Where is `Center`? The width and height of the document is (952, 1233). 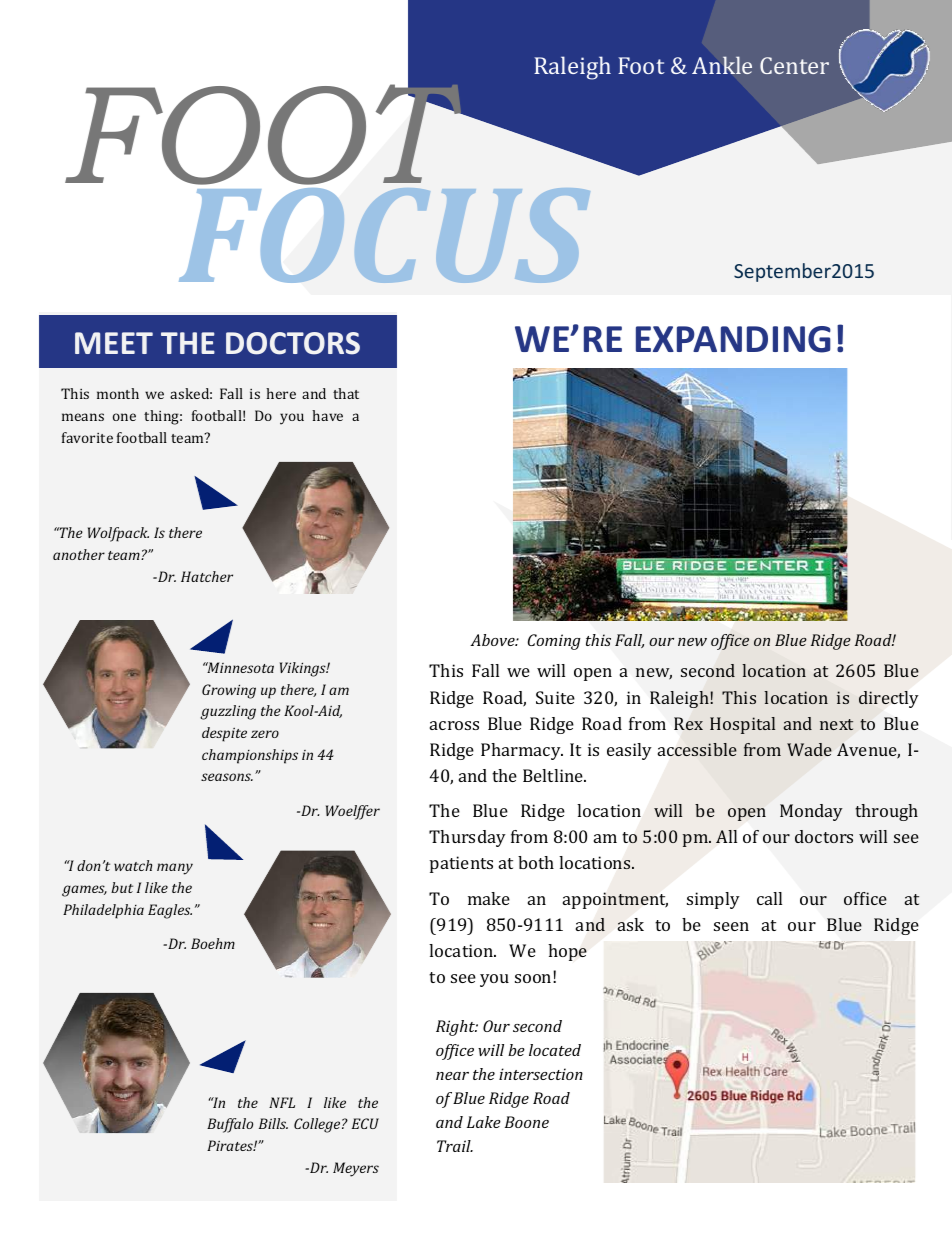 Center is located at coordinates (794, 65).
